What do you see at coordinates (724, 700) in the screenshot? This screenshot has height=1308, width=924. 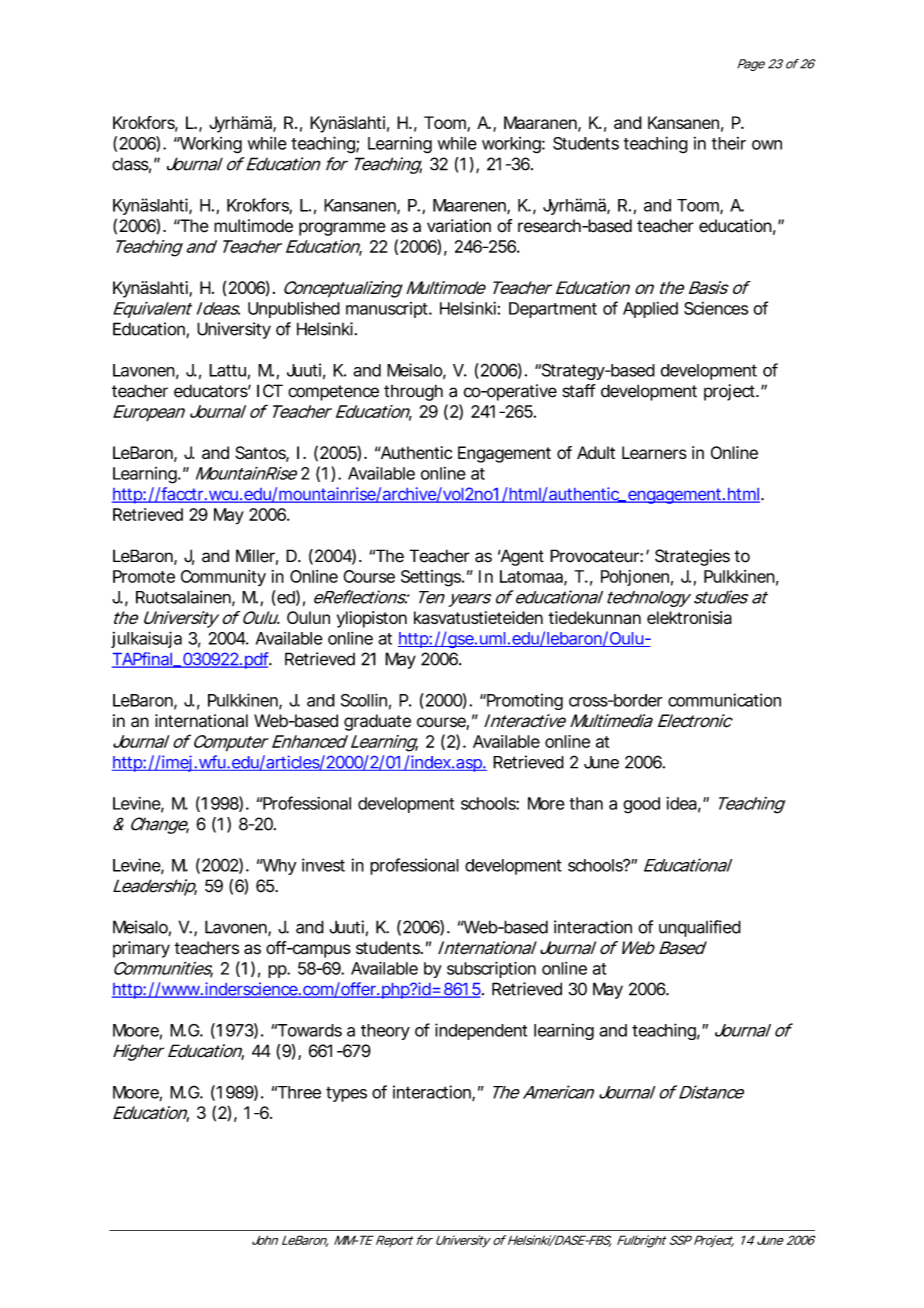 I see `communication` at bounding box center [724, 700].
